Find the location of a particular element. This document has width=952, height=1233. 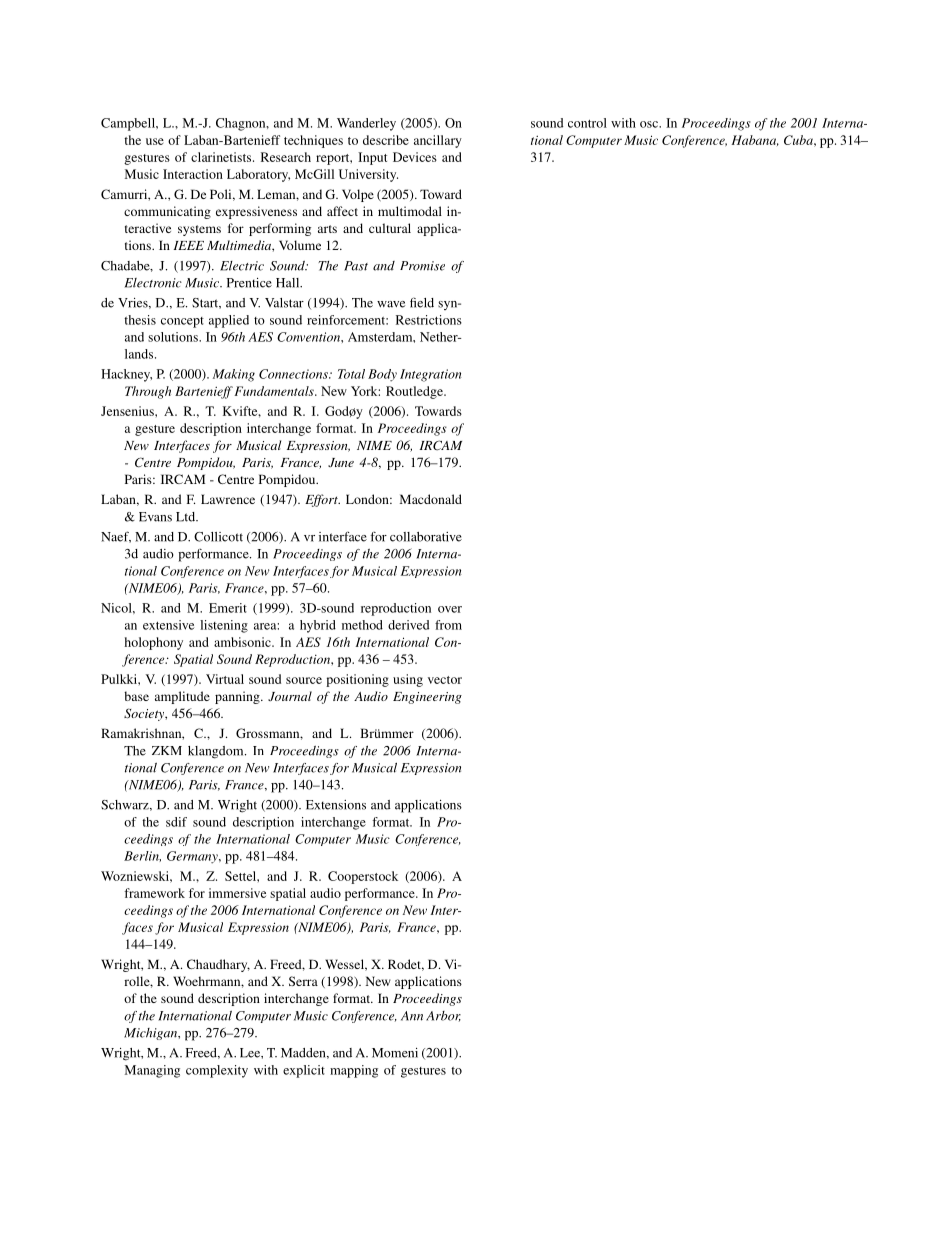

use is located at coordinates (155, 141).
